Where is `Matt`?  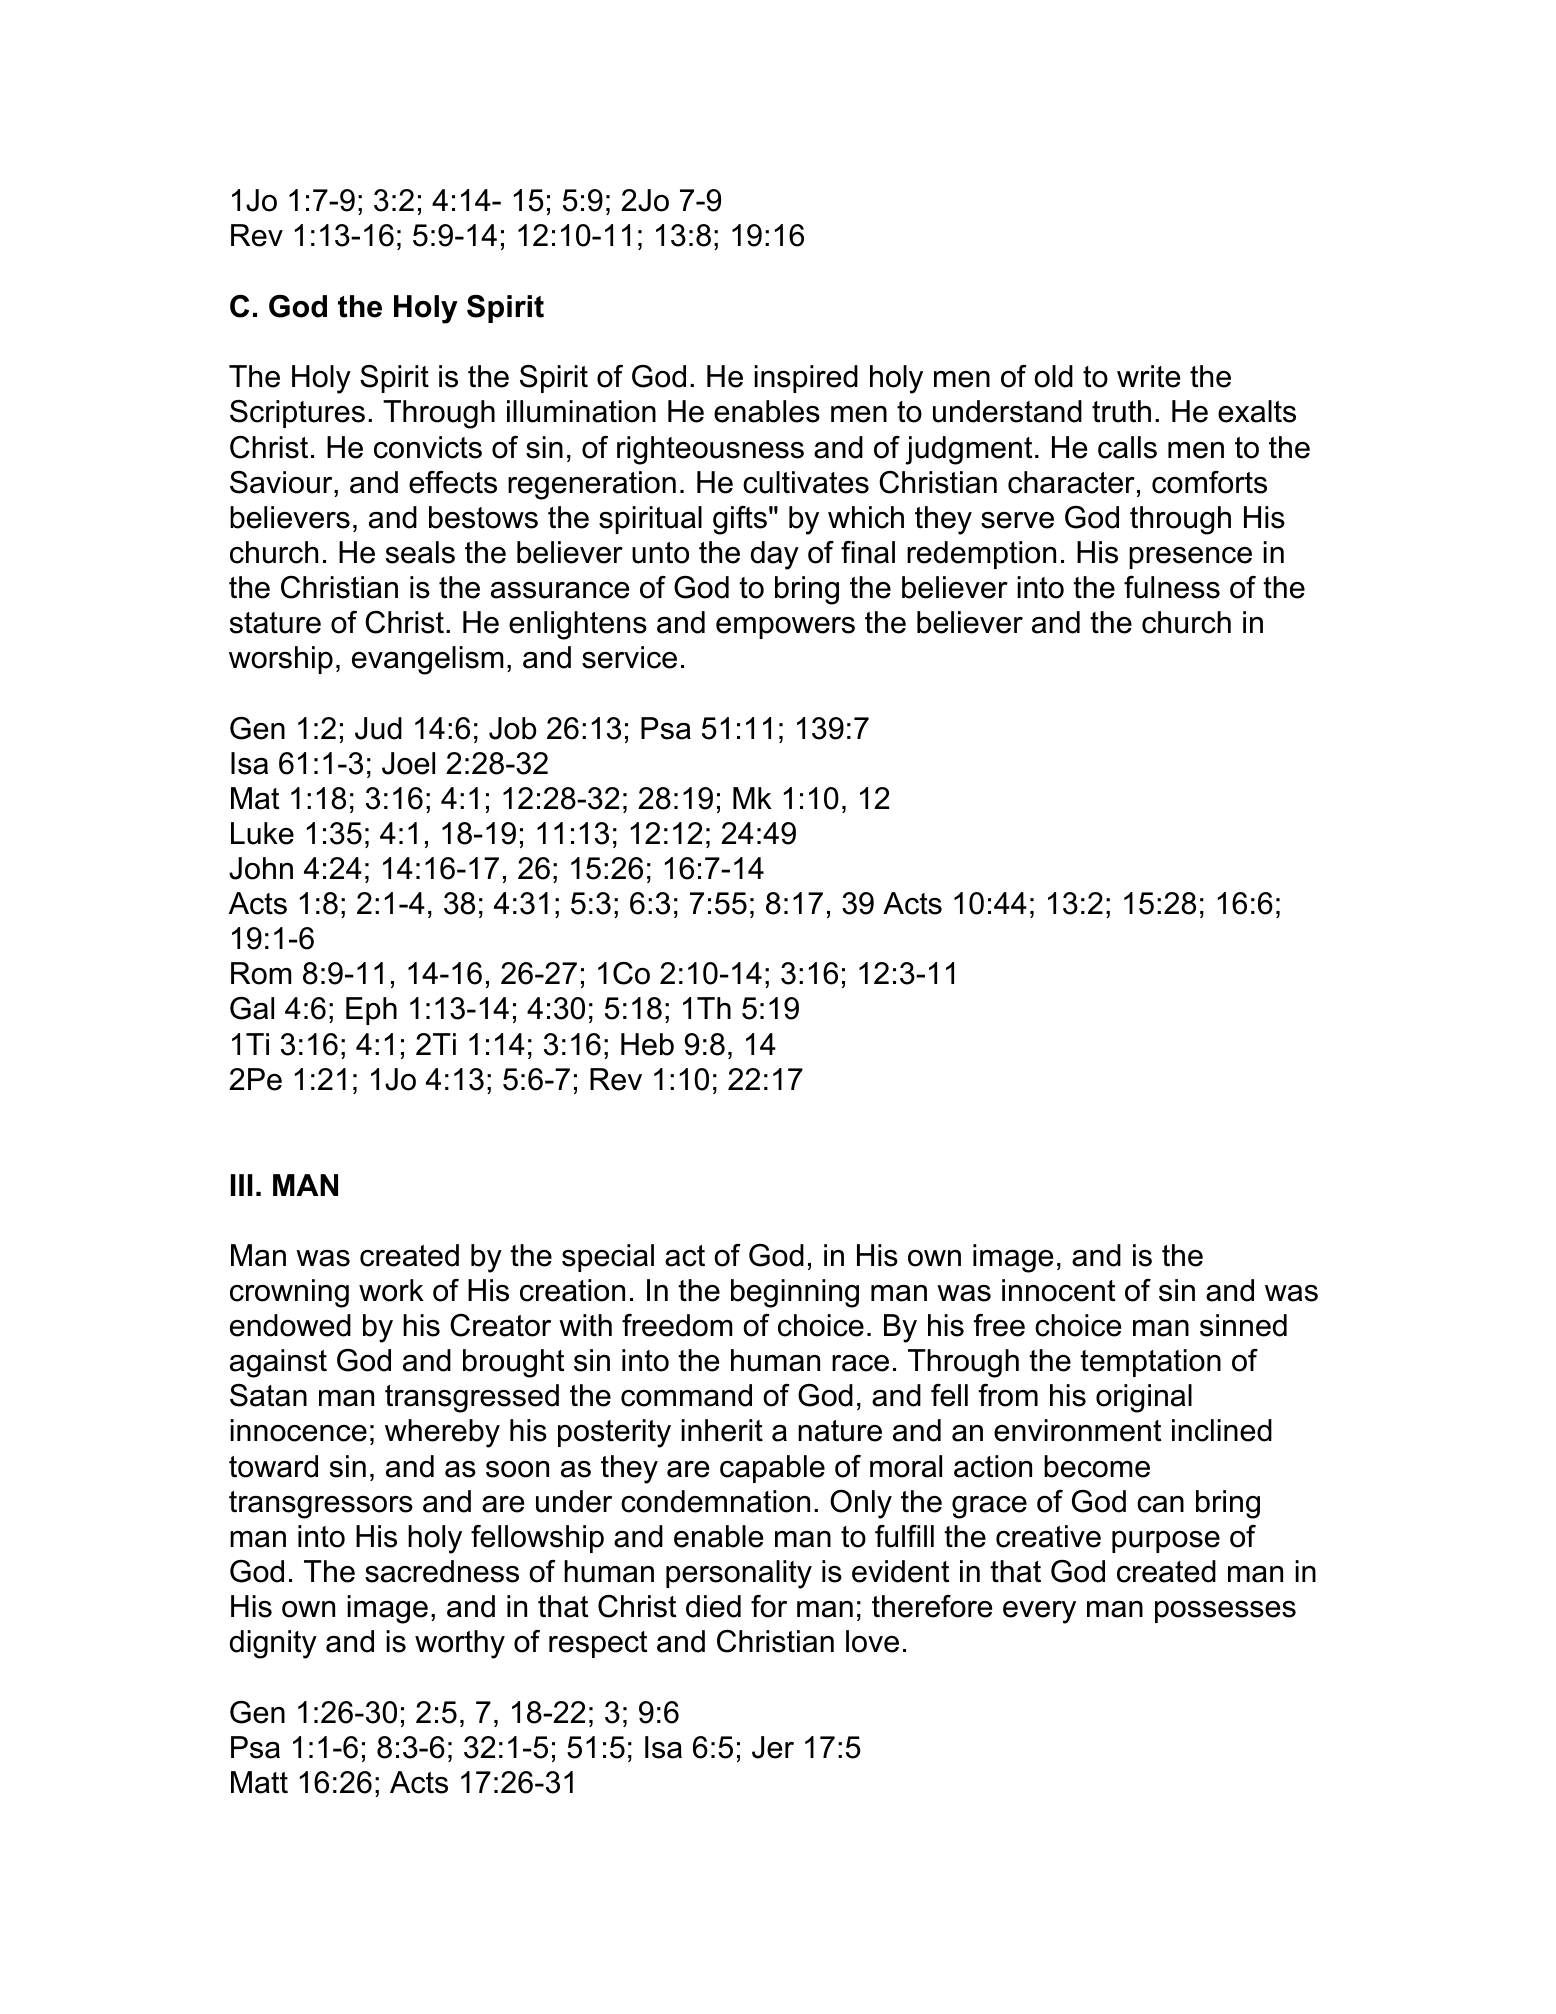 Matt is located at coordinates (259, 1782).
